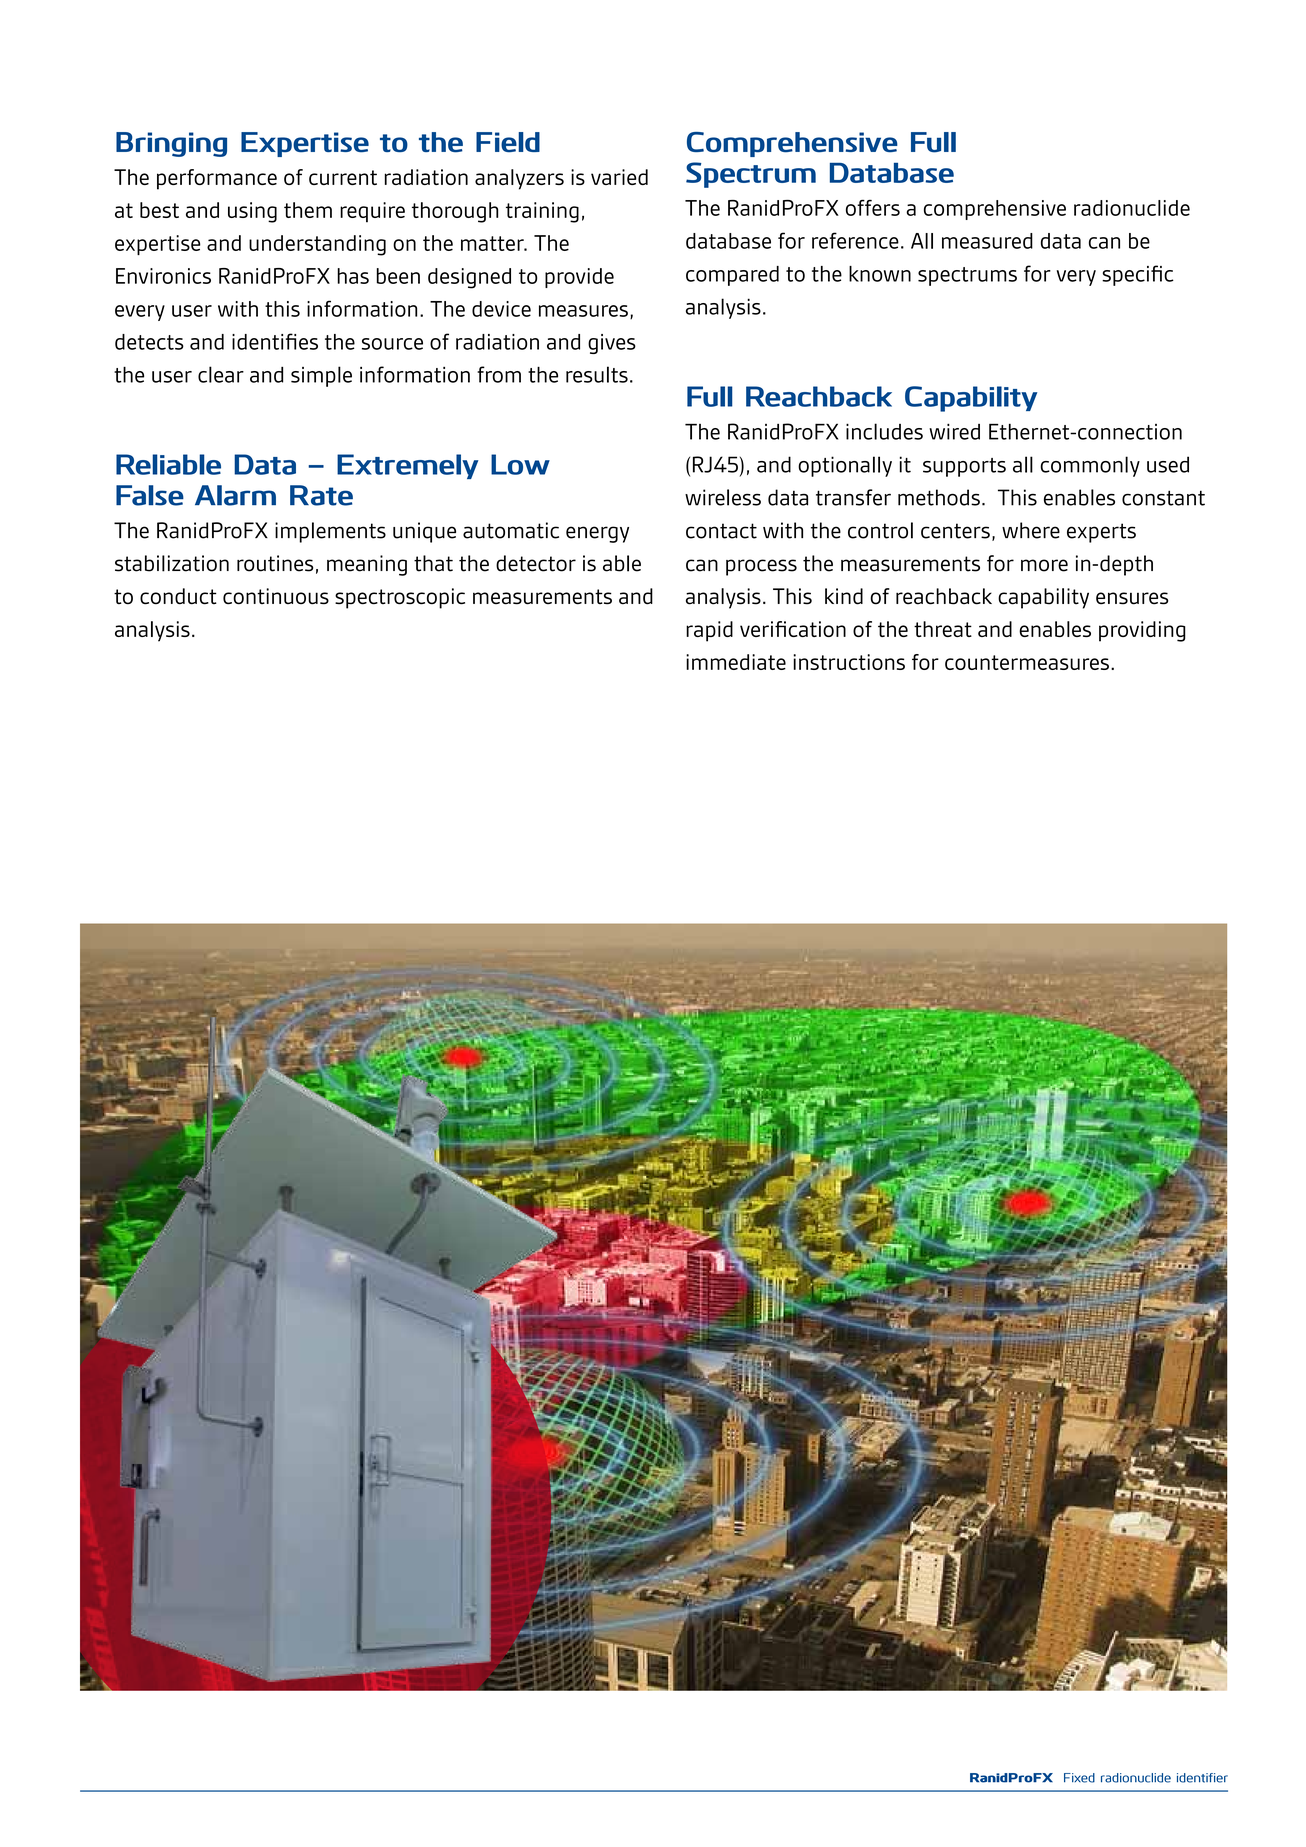 This image has height=1847, width=1306. What do you see at coordinates (849, 662) in the image?
I see `instructions` at bounding box center [849, 662].
